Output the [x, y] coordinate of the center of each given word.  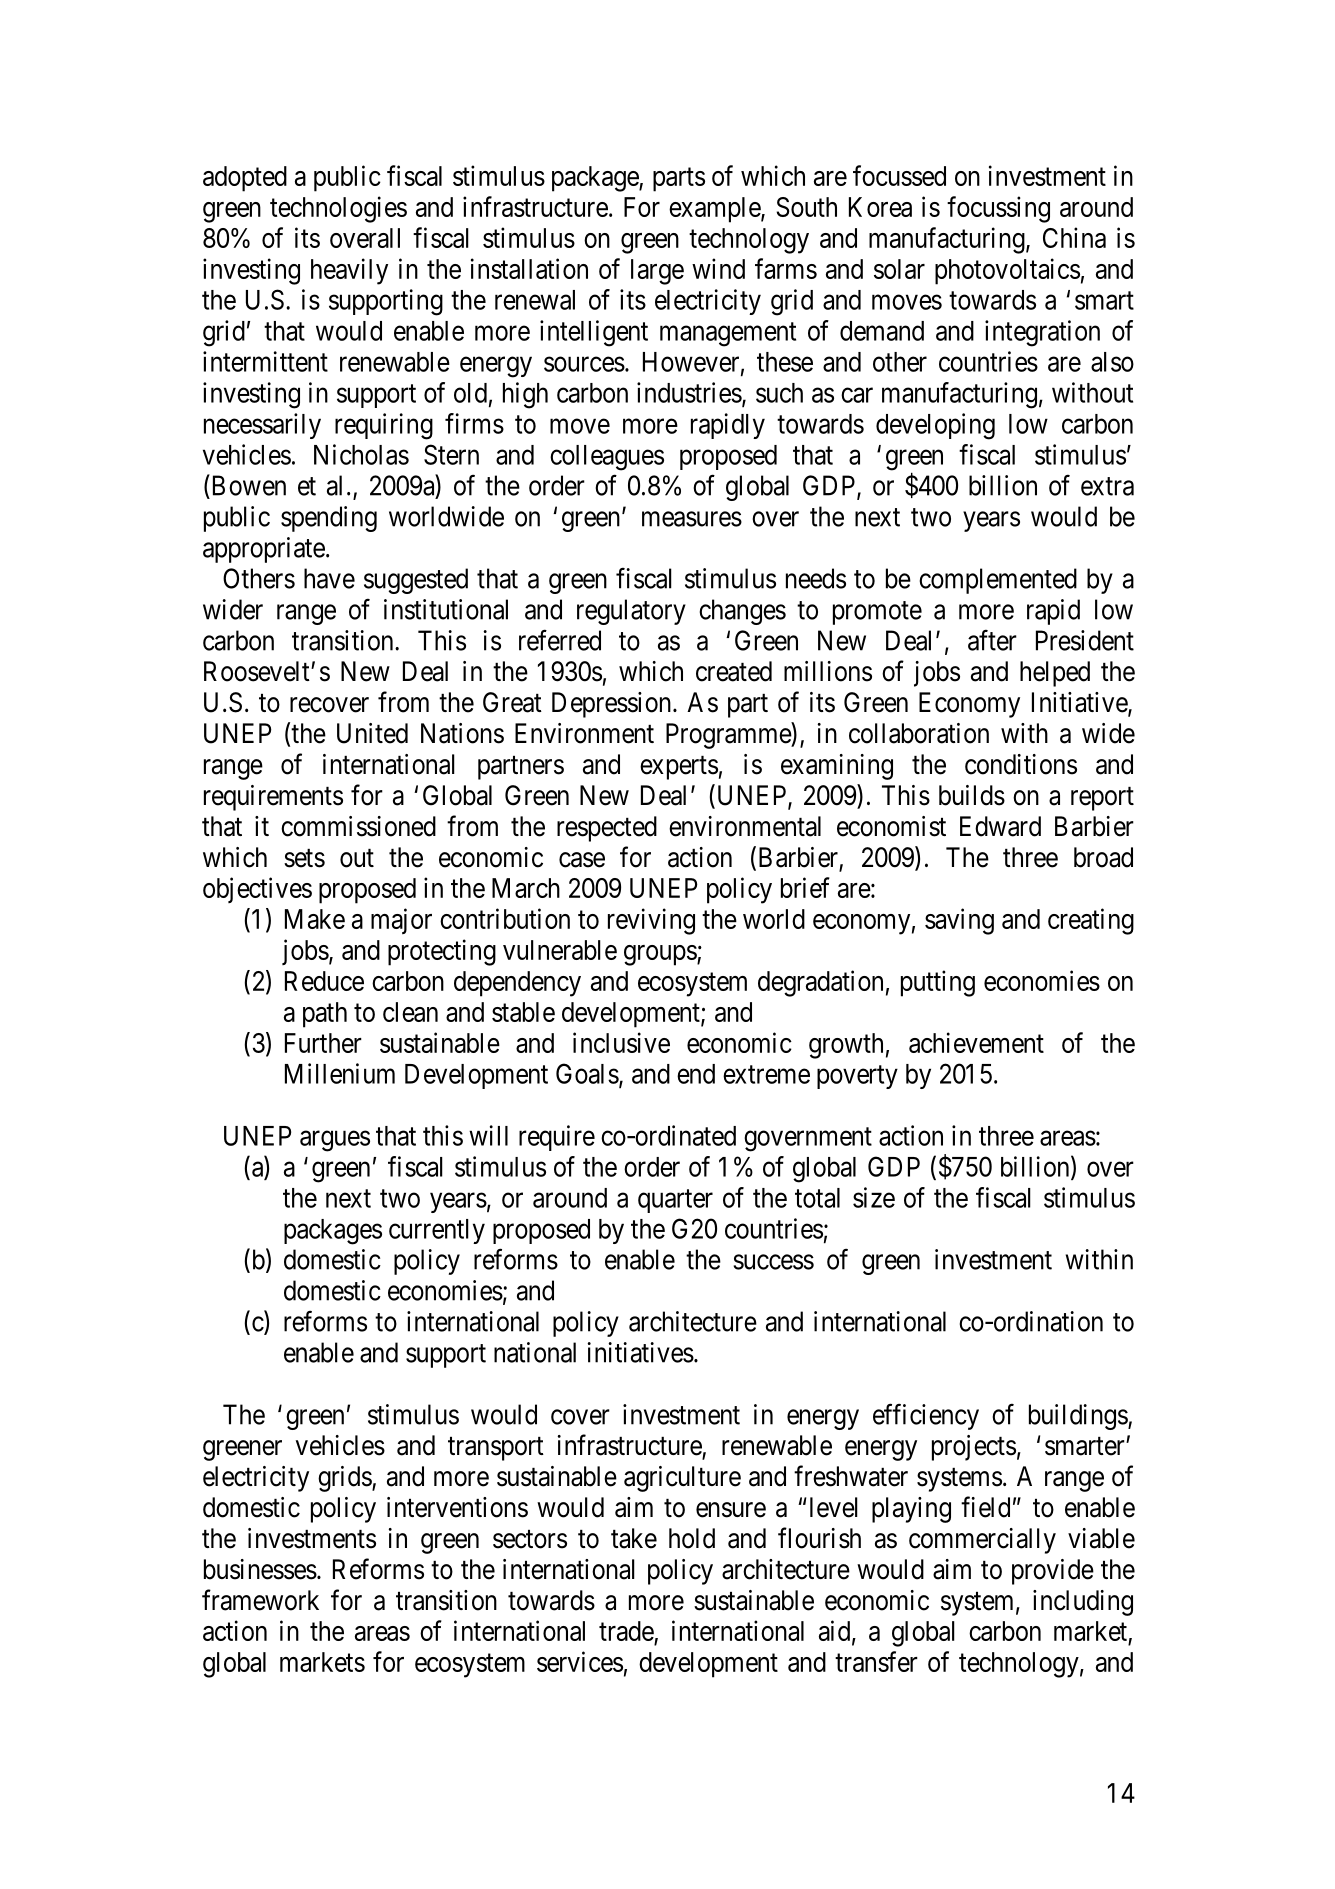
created [734, 671]
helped [1055, 674]
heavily [349, 271]
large [657, 272]
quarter [675, 1201]
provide [1053, 1572]
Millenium [340, 1073]
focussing [998, 209]
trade [627, 1632]
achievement [976, 1042]
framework [260, 1600]
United [372, 733]
